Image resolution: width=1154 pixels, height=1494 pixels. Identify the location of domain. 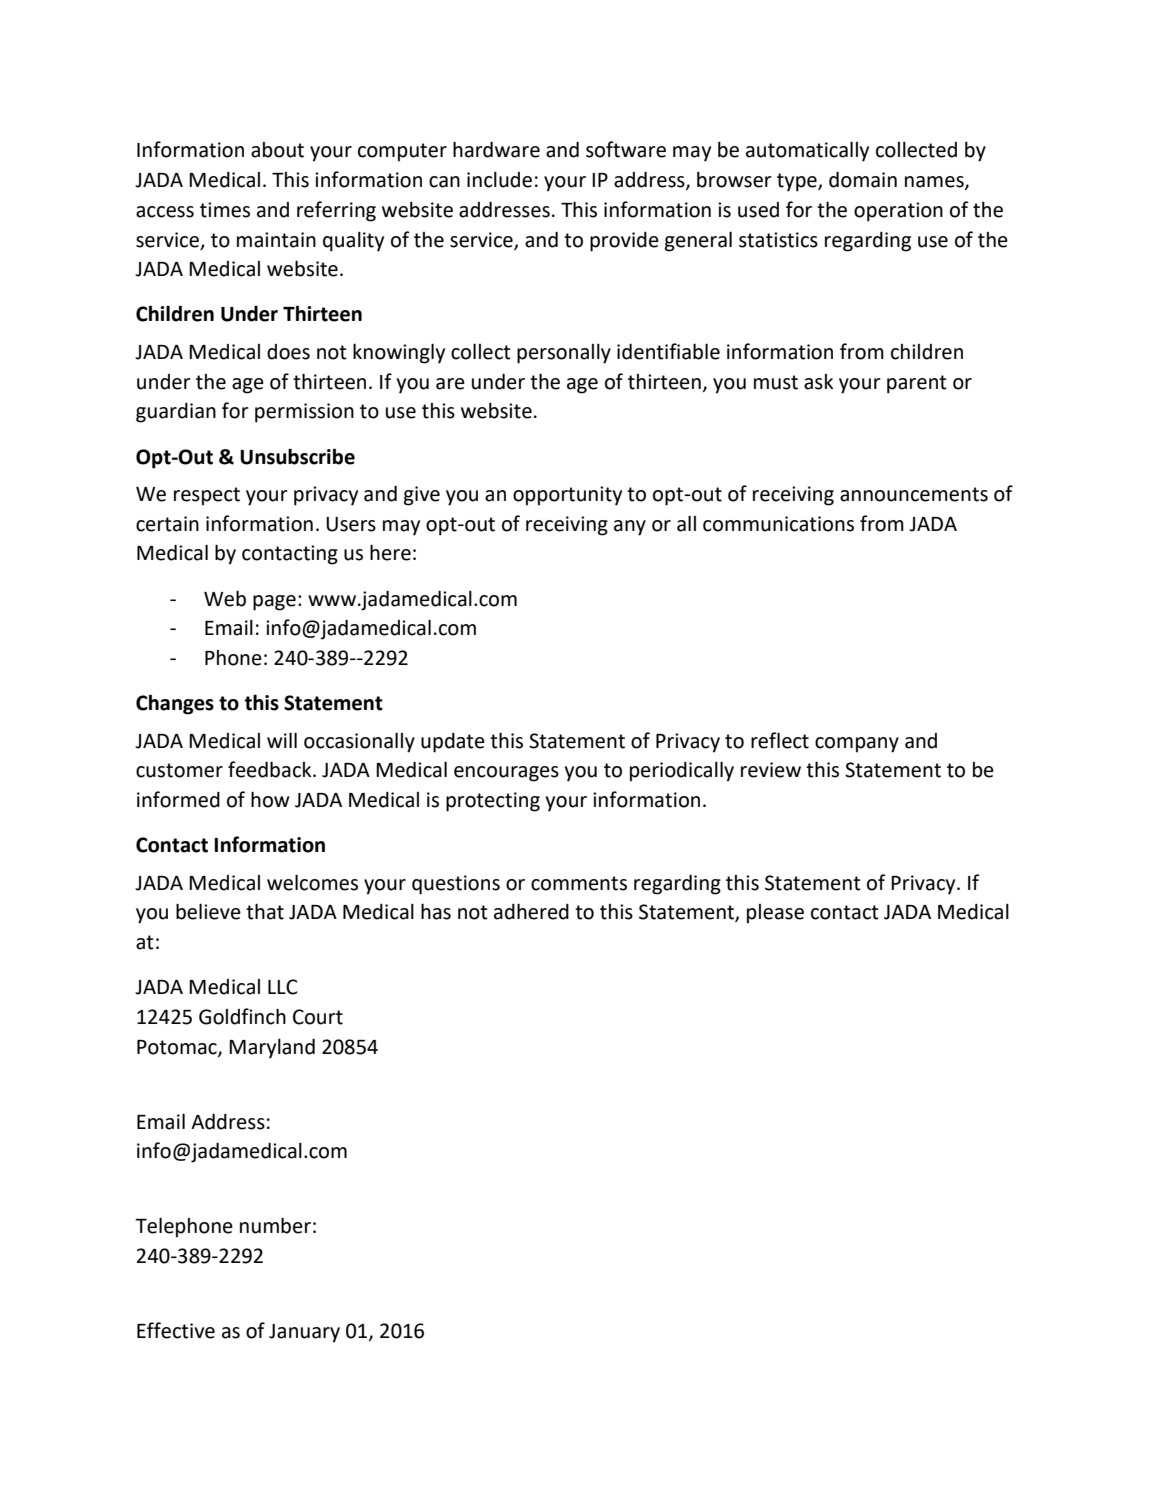
(863, 180).
